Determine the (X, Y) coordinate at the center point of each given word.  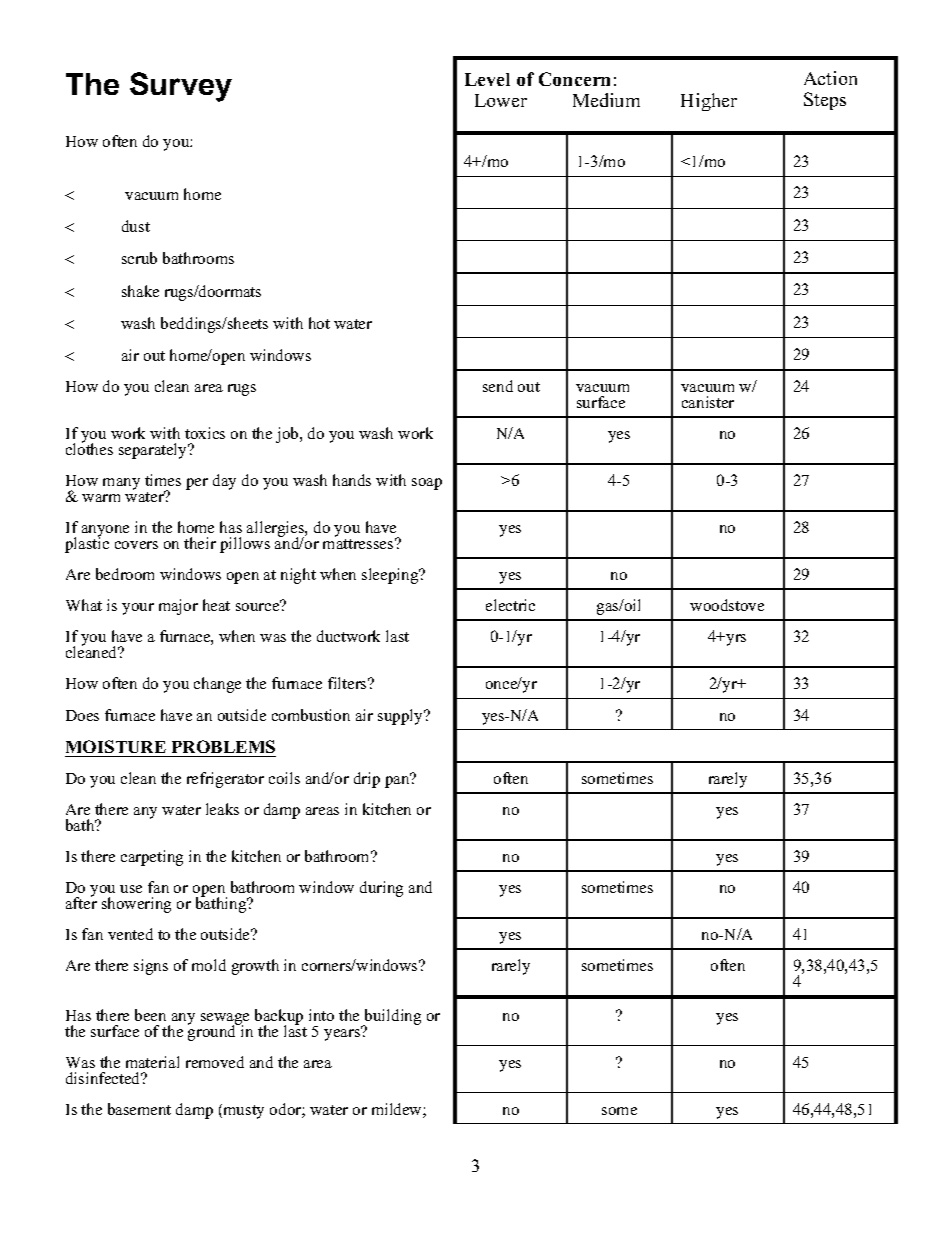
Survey (181, 87)
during (381, 889)
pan (398, 781)
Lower (501, 100)
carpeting (152, 858)
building (391, 1018)
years (343, 1034)
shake (140, 291)
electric (510, 605)
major (178, 607)
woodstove (727, 605)
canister (708, 402)
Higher (709, 102)
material (152, 1062)
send (498, 386)
